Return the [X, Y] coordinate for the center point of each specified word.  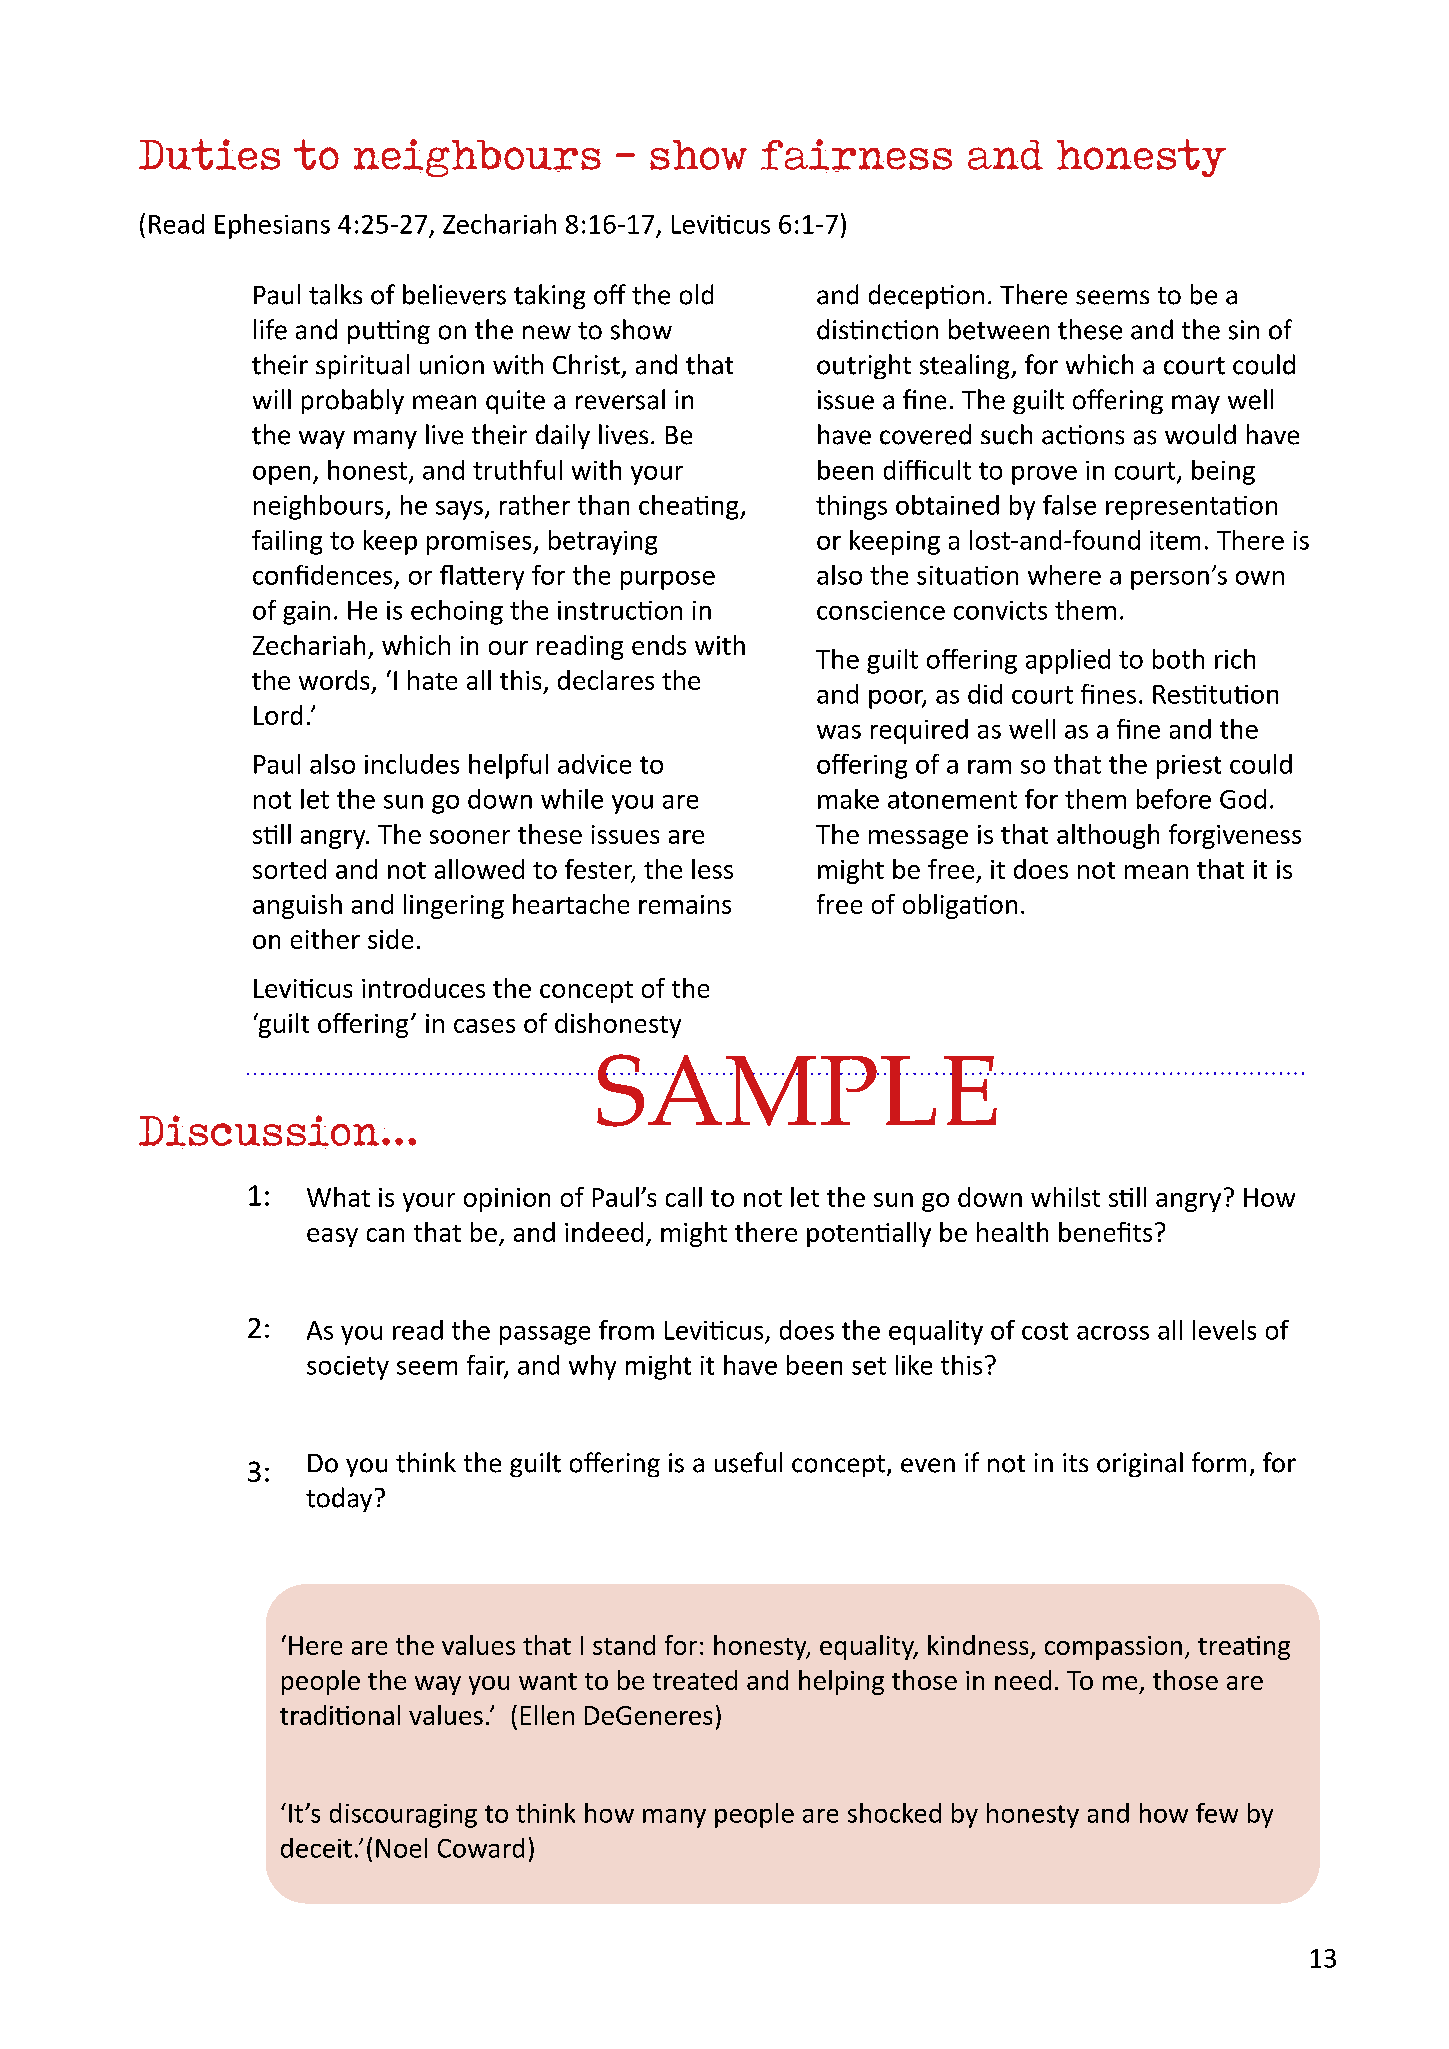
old [696, 294]
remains [685, 904]
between [999, 329]
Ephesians [272, 226]
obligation [960, 906]
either [325, 939]
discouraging [403, 1815]
